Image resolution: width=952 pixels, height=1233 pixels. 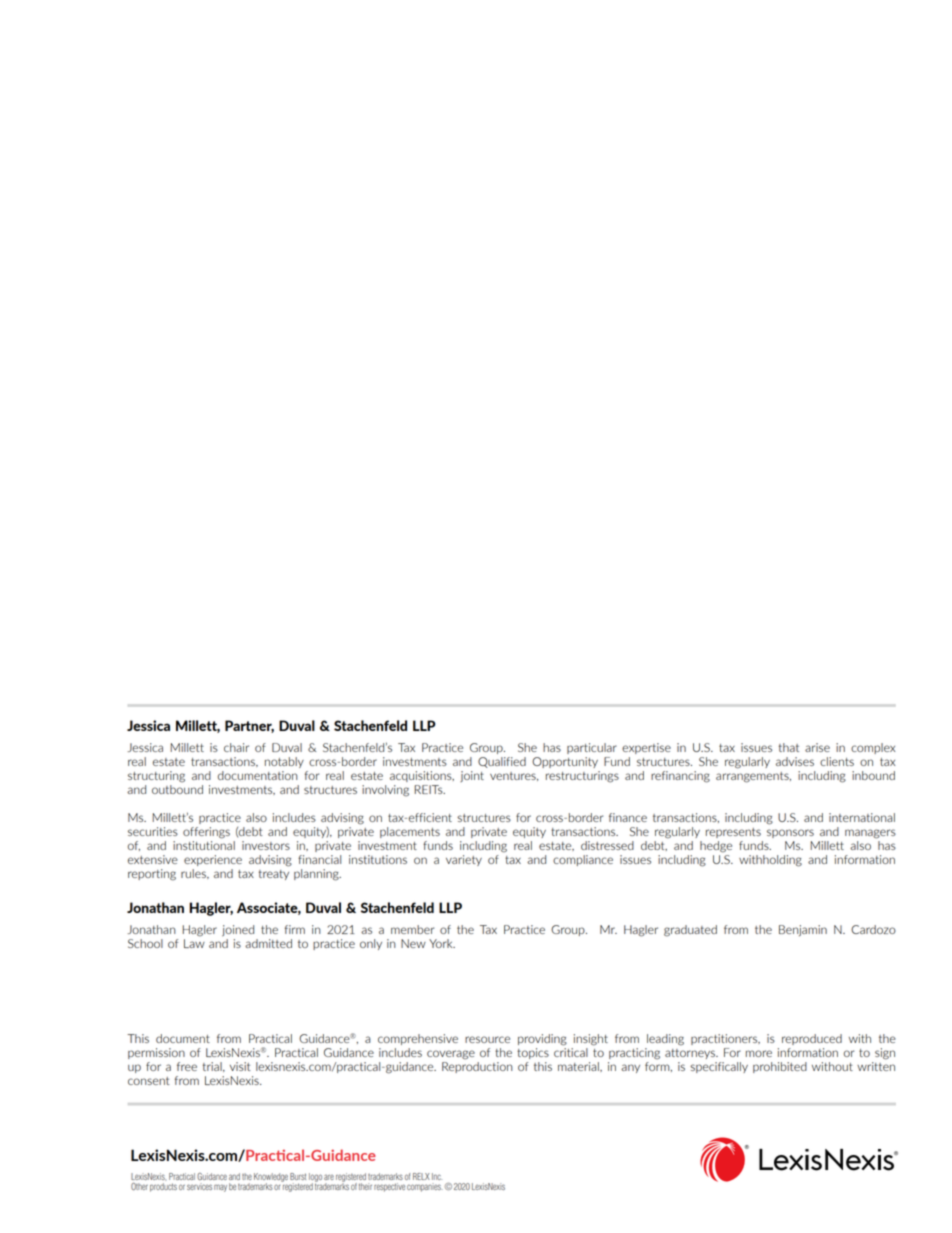 What do you see at coordinates (268, 943) in the screenshot?
I see `admitted` at bounding box center [268, 943].
